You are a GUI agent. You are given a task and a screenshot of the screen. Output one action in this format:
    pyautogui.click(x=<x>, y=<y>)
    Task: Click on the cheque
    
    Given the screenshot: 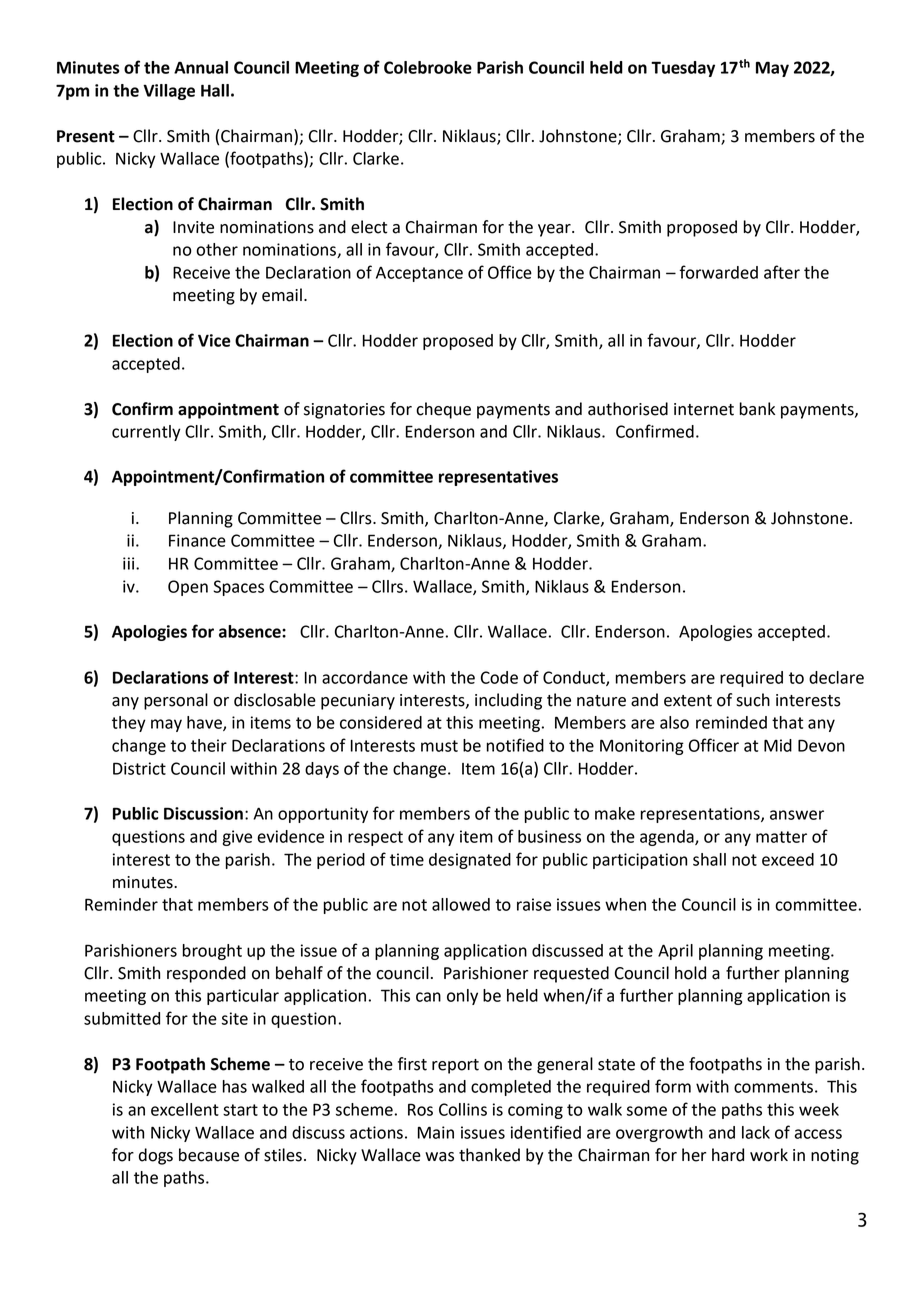 What is the action you would take?
    pyautogui.click(x=443, y=410)
